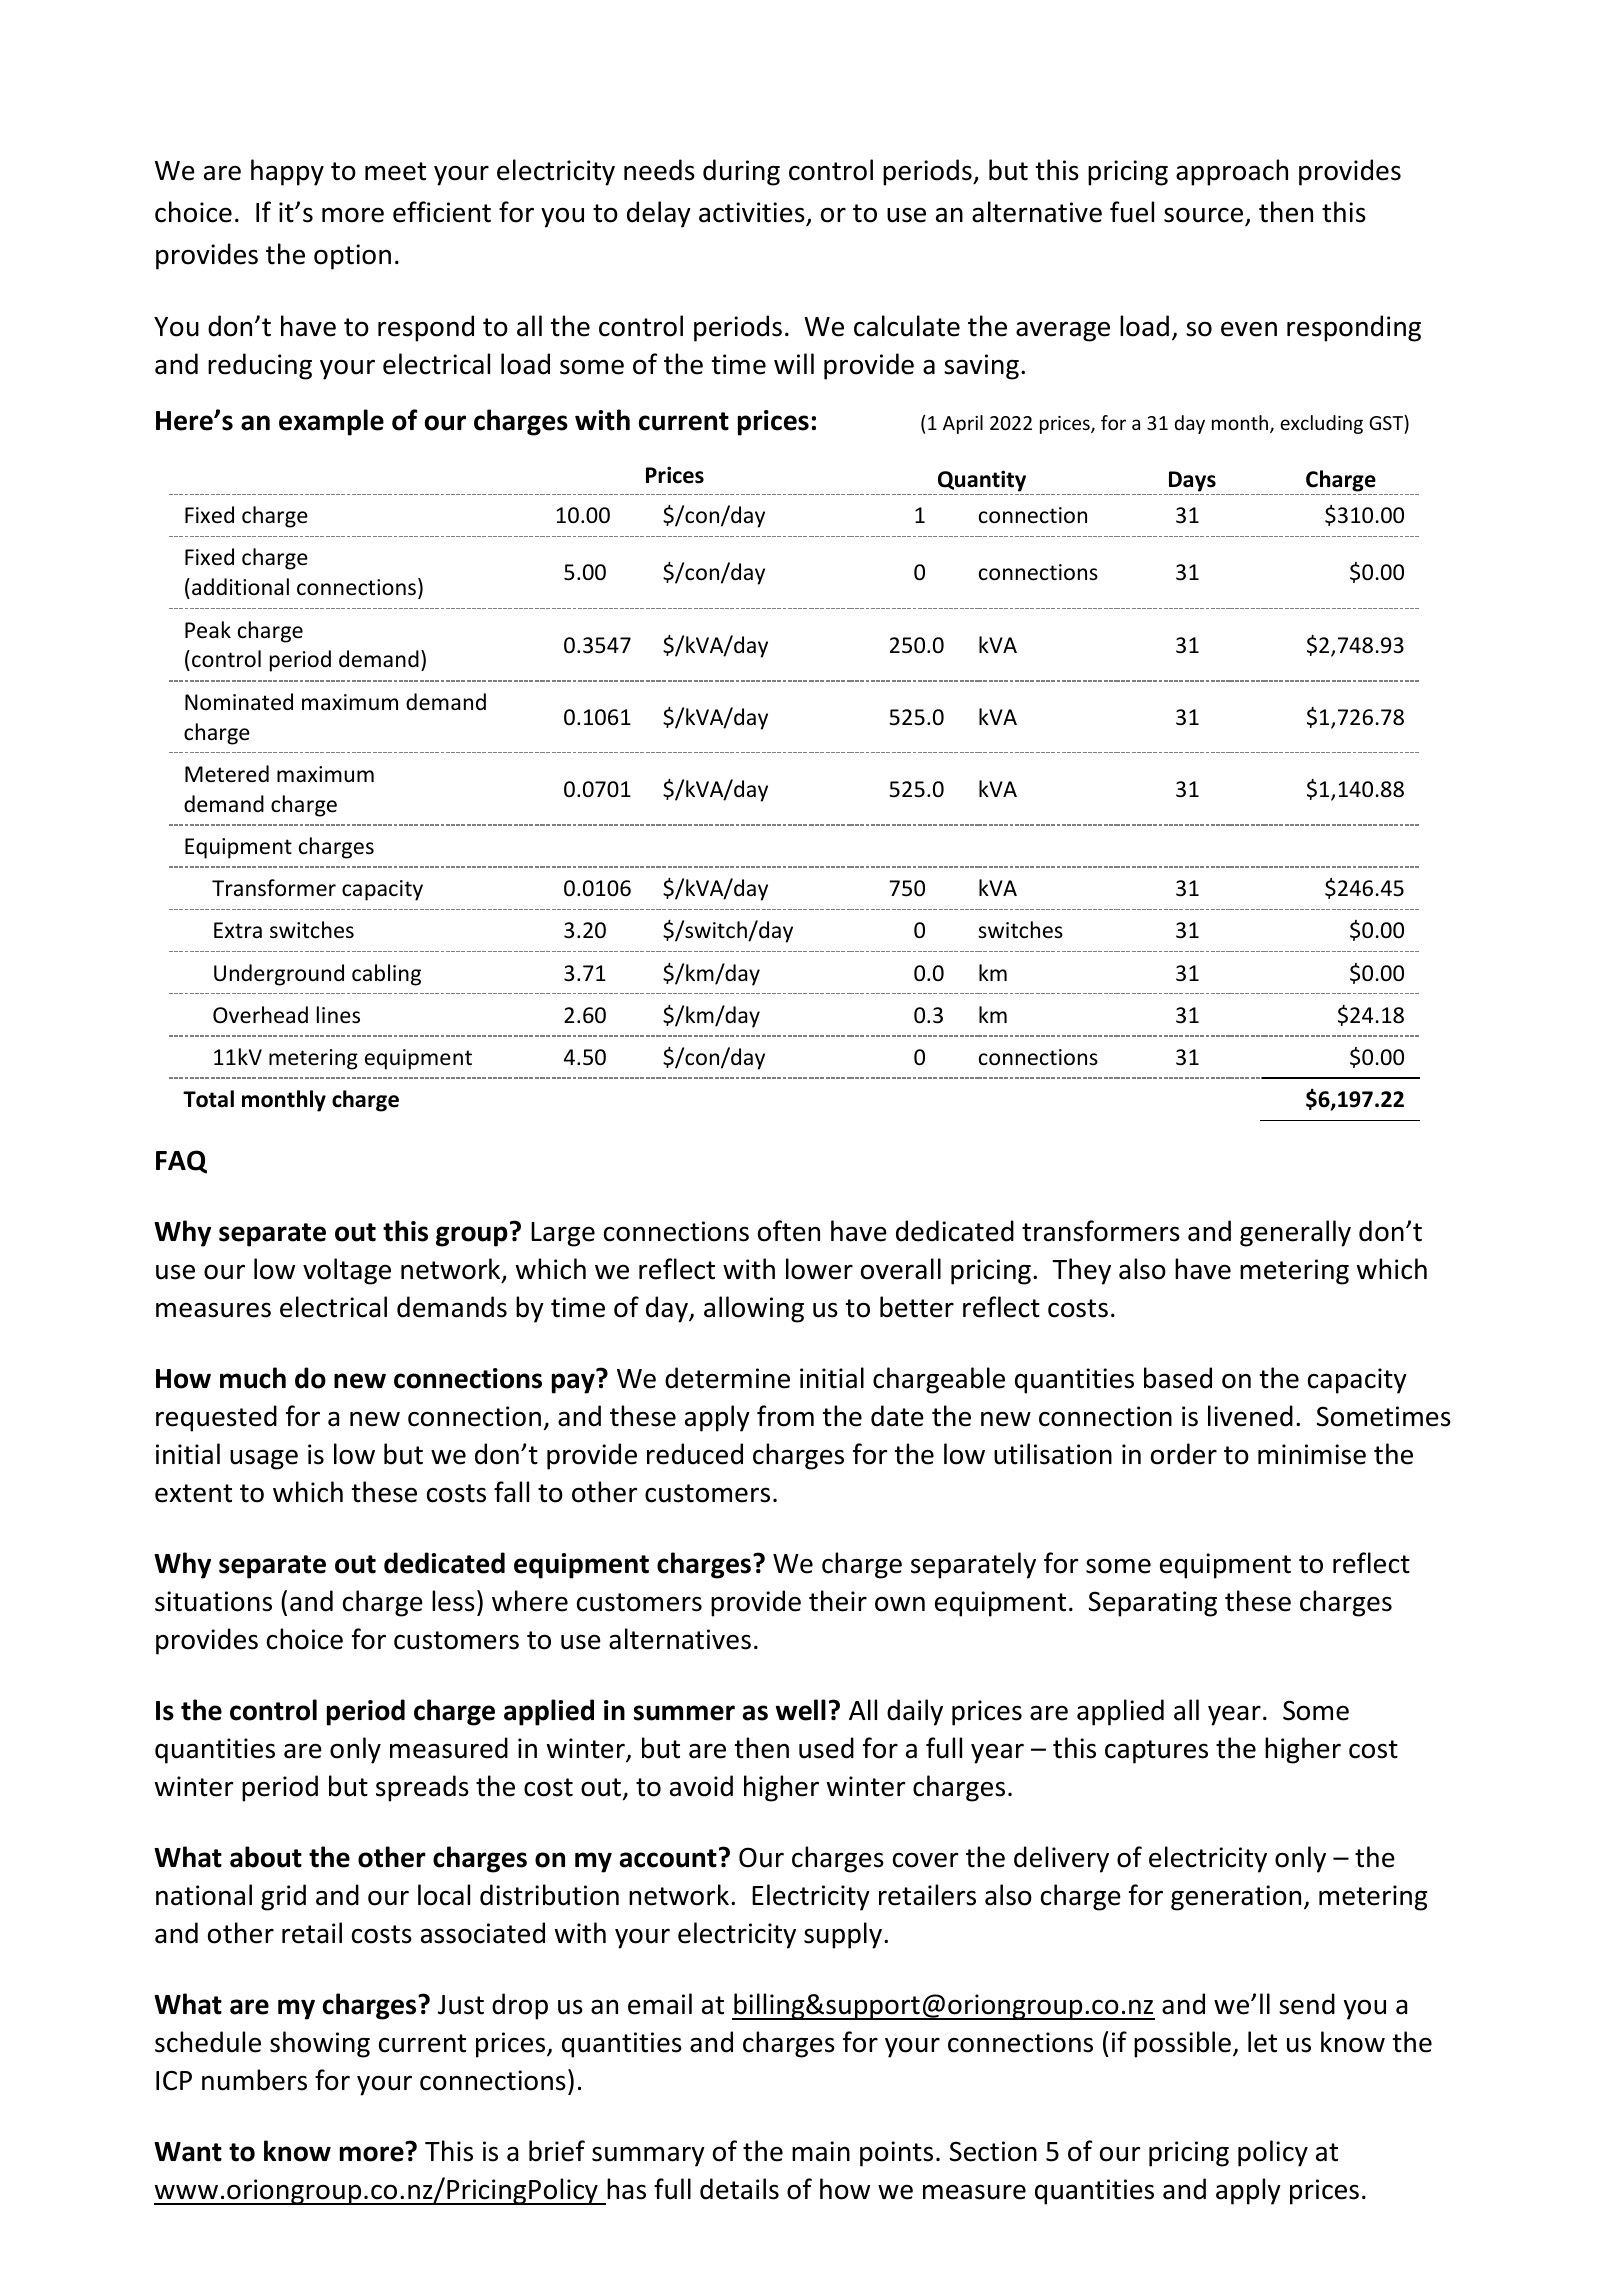 This screenshot has width=1620, height=2291. Describe the element at coordinates (727, 1378) in the screenshot. I see `determine` at that location.
